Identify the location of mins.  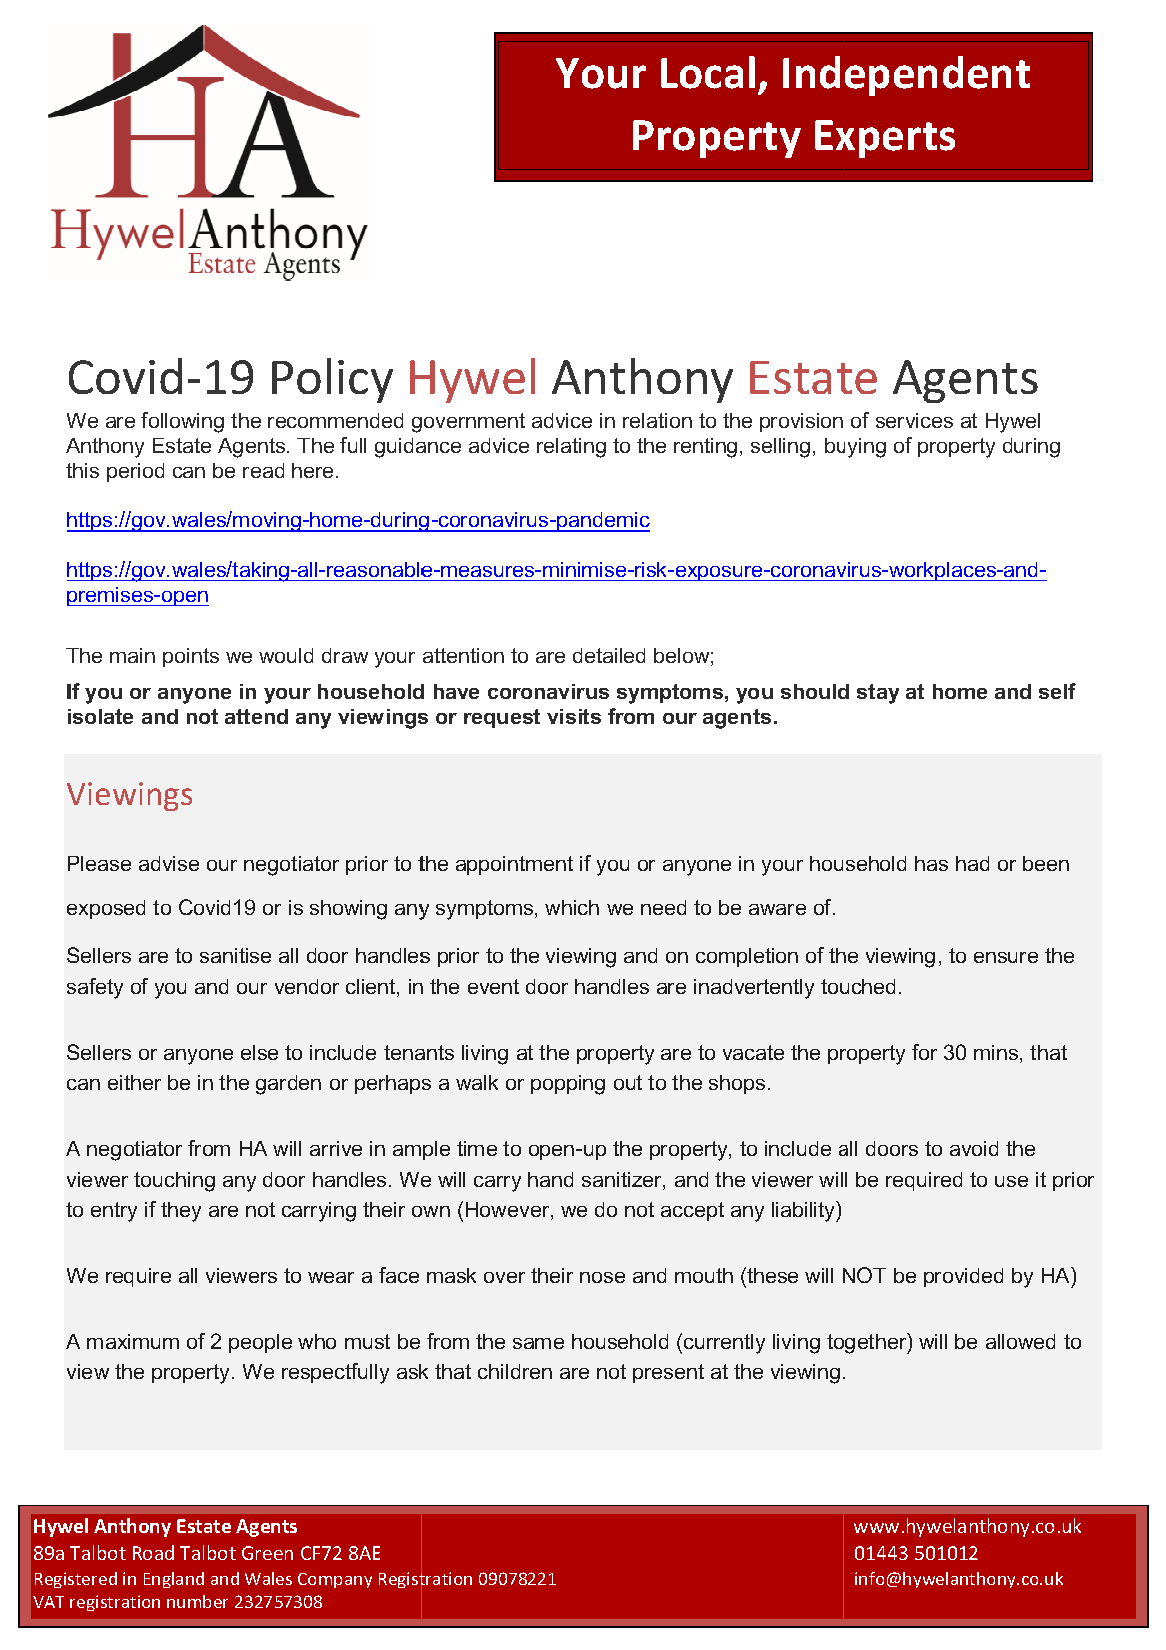
(997, 1054).
